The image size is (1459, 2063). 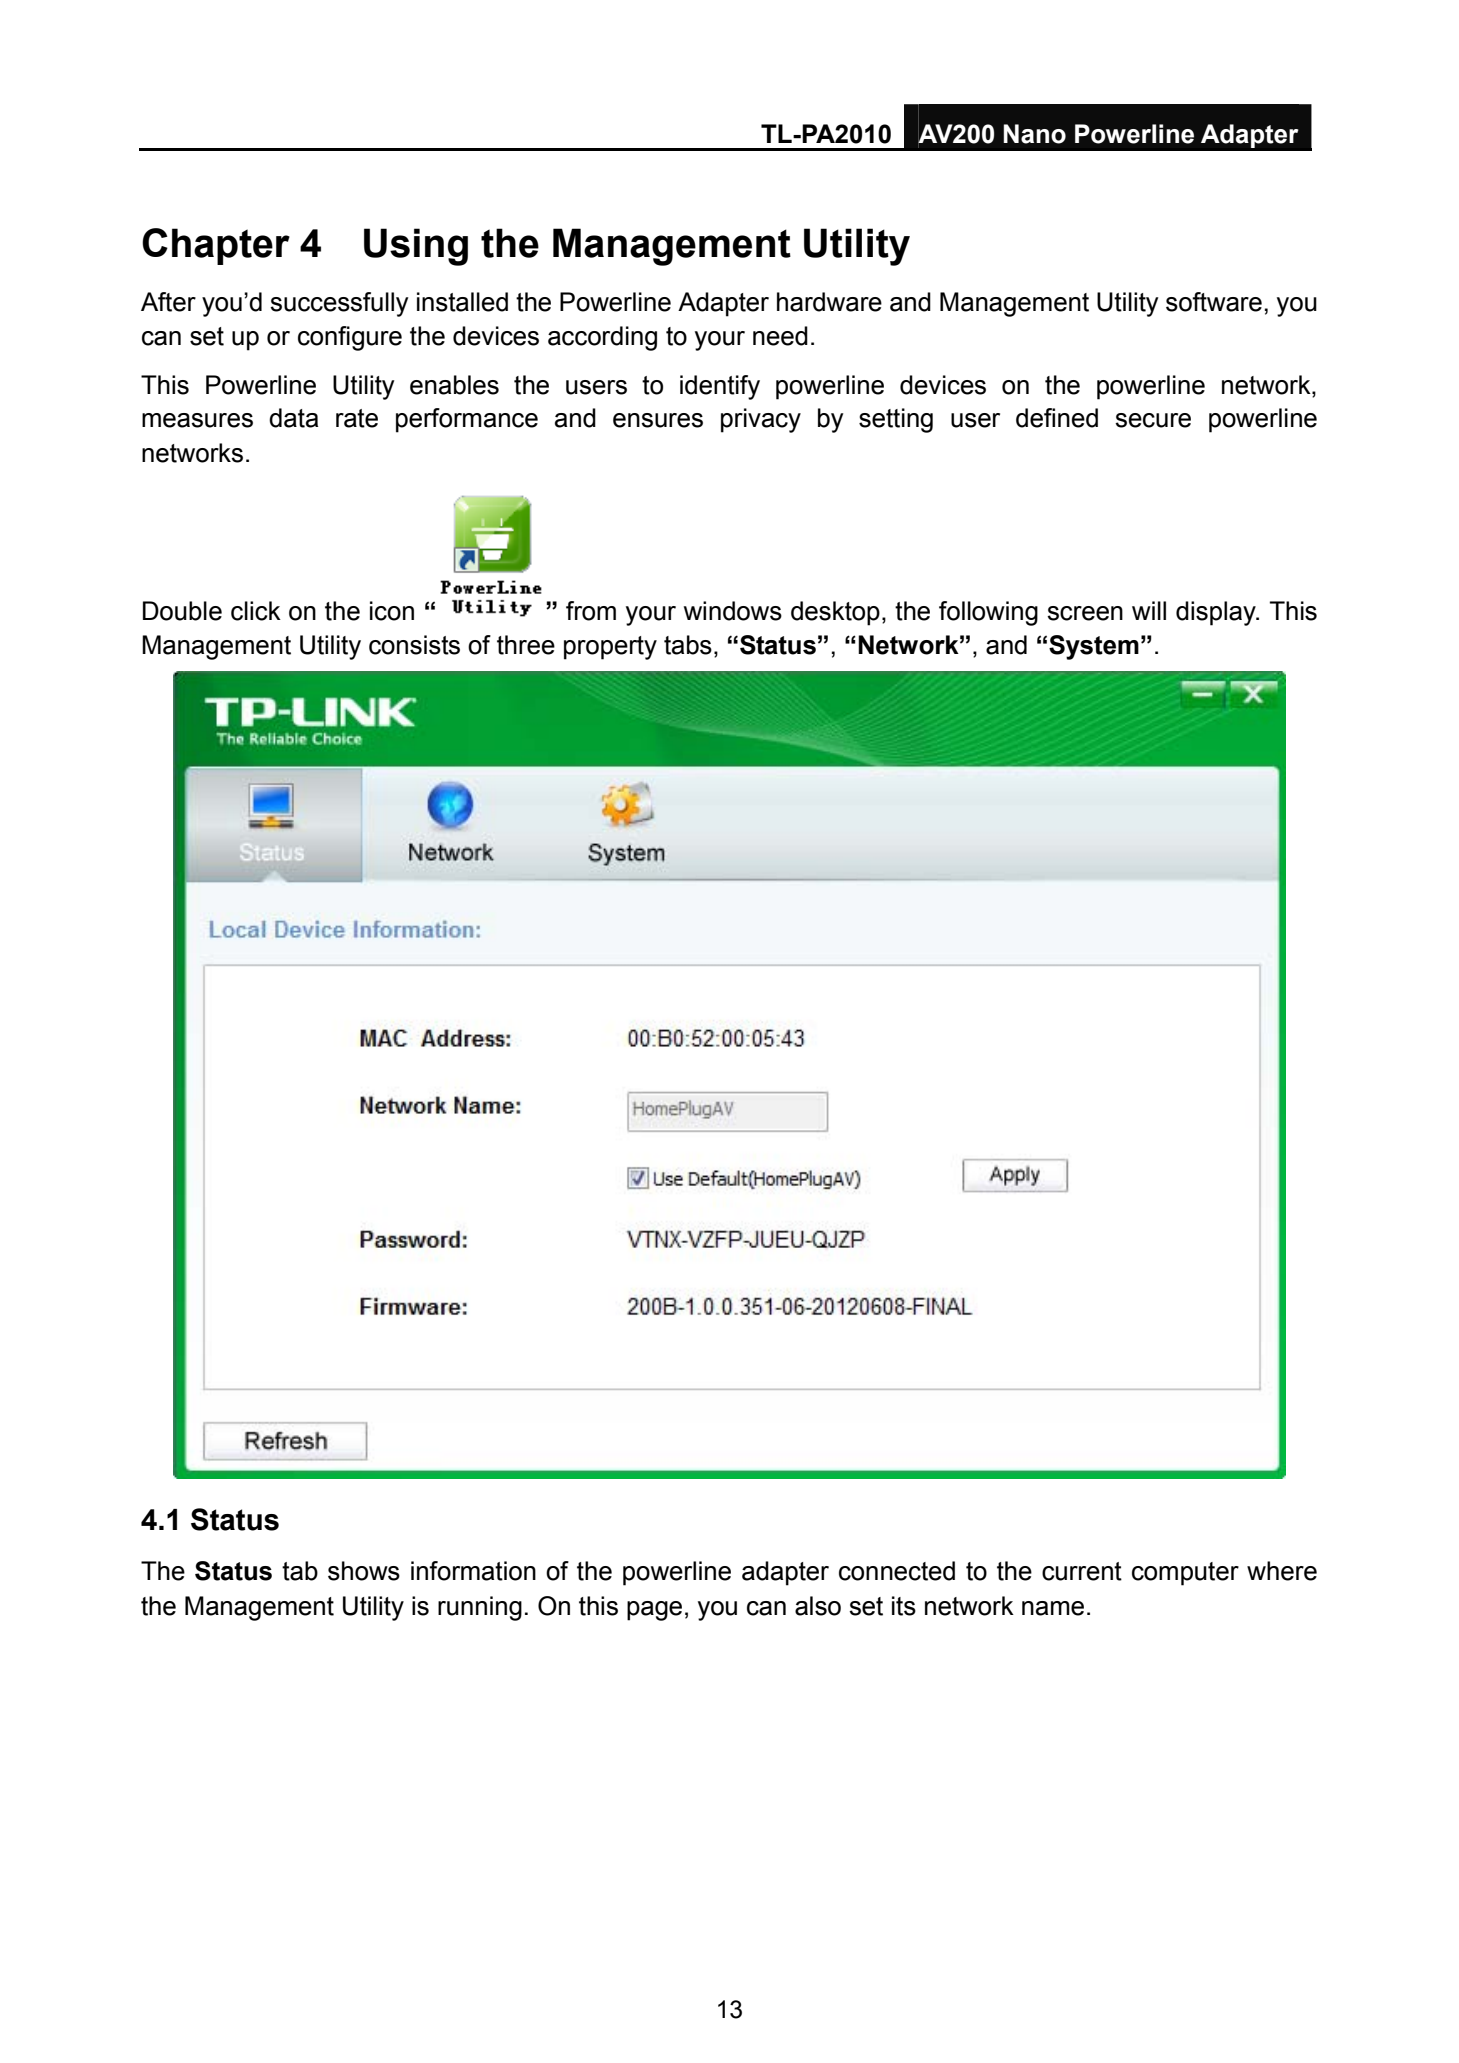 What do you see at coordinates (688, 645) in the screenshot?
I see `tabs` at bounding box center [688, 645].
